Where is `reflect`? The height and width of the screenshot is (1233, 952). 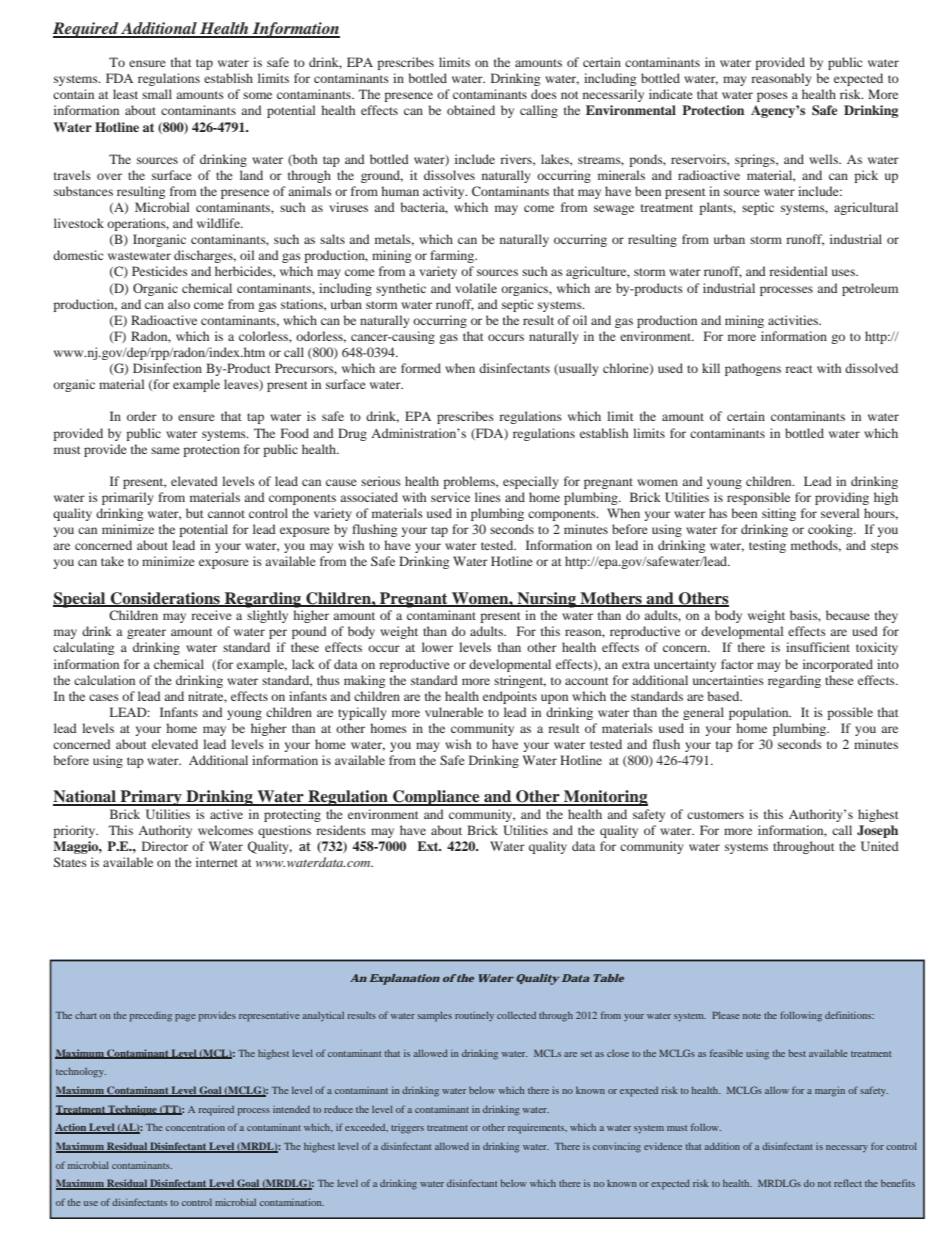 reflect is located at coordinates (848, 1183).
